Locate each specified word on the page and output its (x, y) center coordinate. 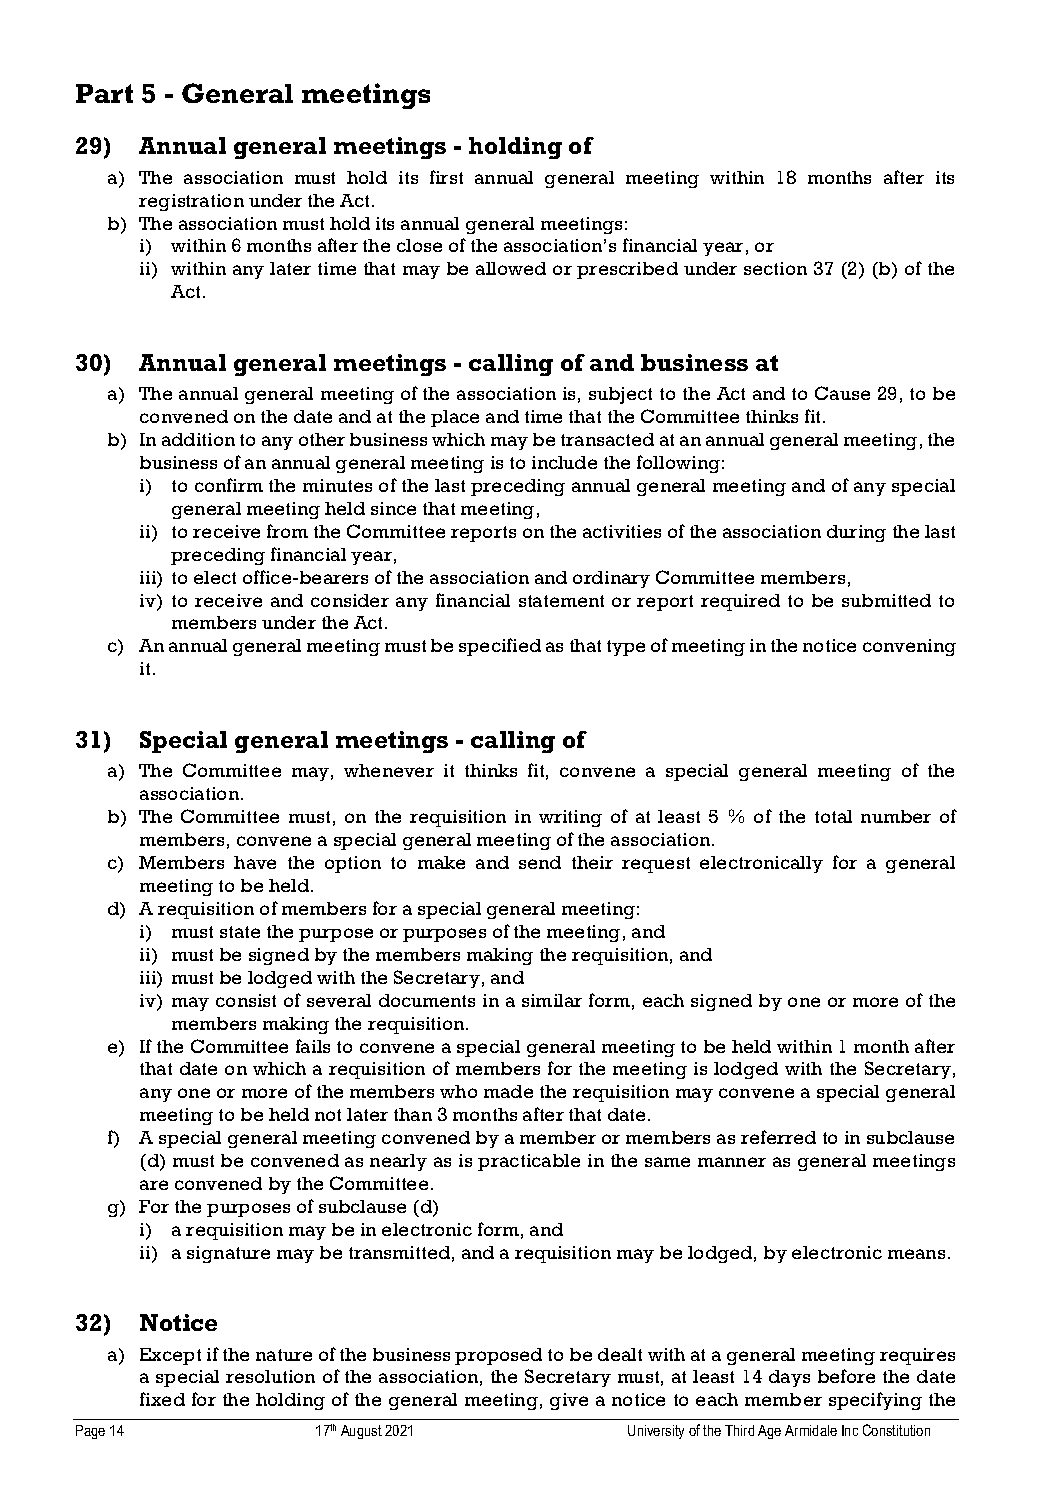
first (446, 177)
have (255, 862)
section (775, 268)
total (833, 816)
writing (570, 818)
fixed (162, 1399)
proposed (498, 1356)
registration (191, 202)
